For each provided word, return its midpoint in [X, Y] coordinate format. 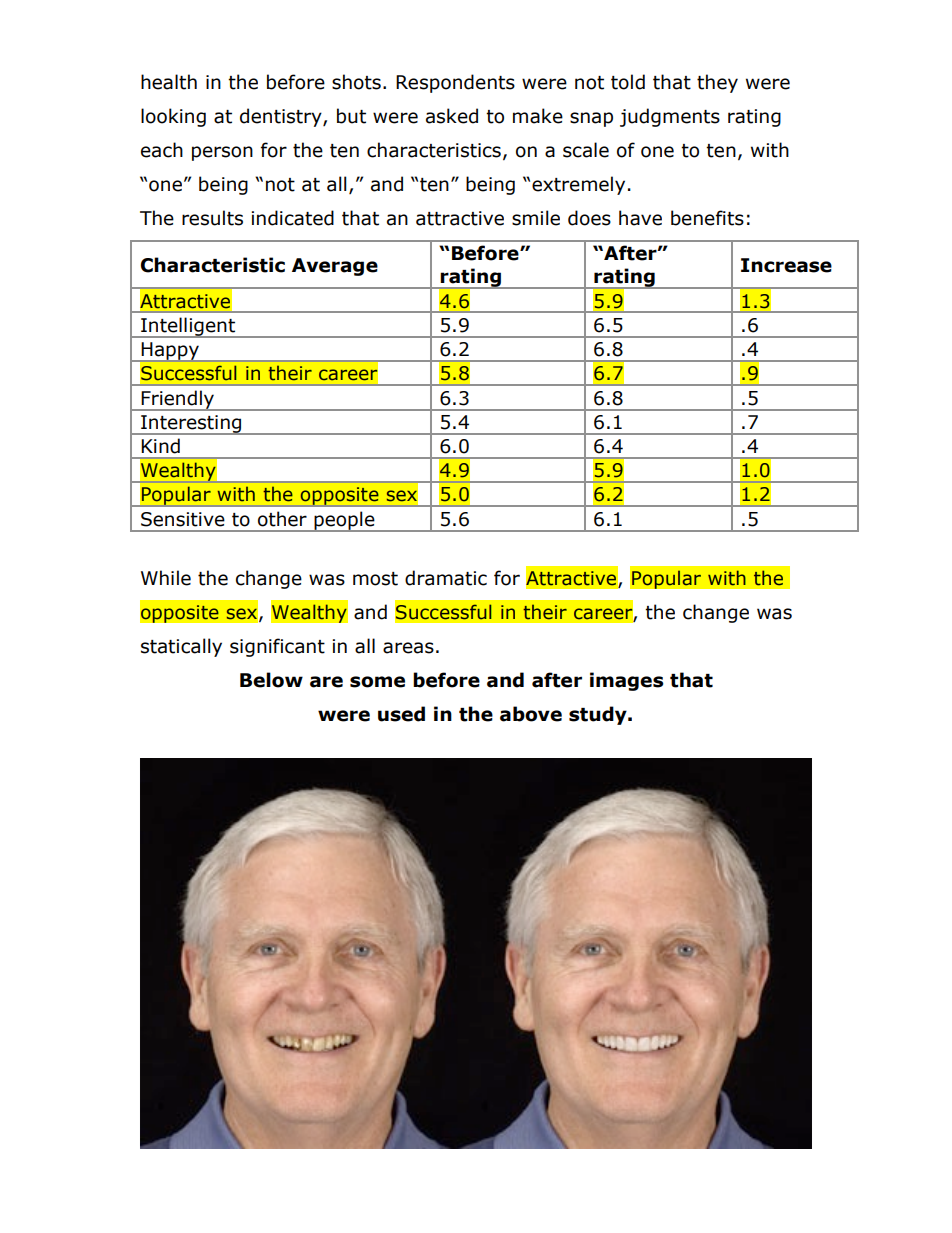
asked [452, 116]
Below [271, 680]
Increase [786, 265]
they [717, 83]
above [531, 714]
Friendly [177, 400]
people [344, 521]
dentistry [282, 117]
